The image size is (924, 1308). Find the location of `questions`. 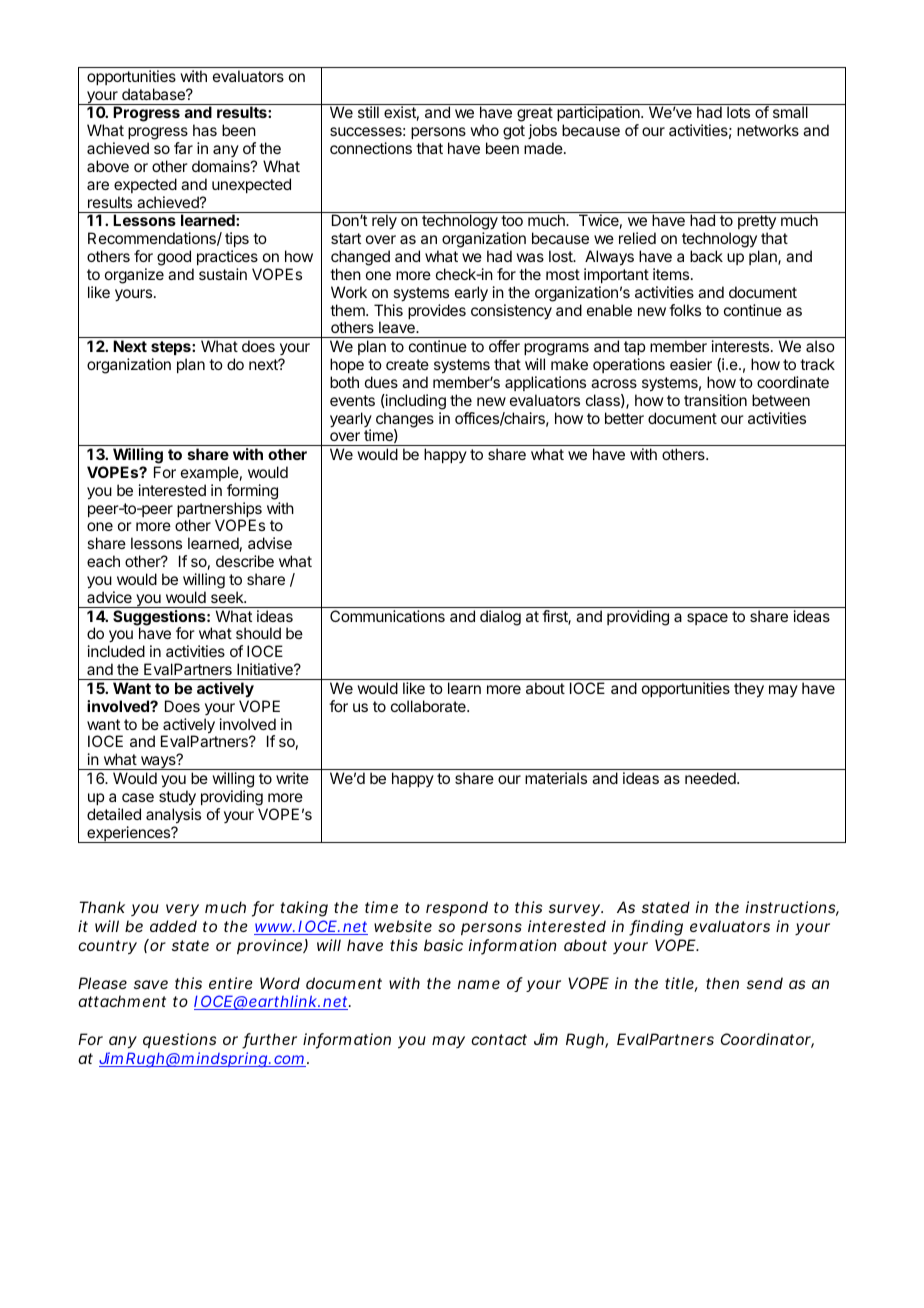

questions is located at coordinates (179, 1040).
